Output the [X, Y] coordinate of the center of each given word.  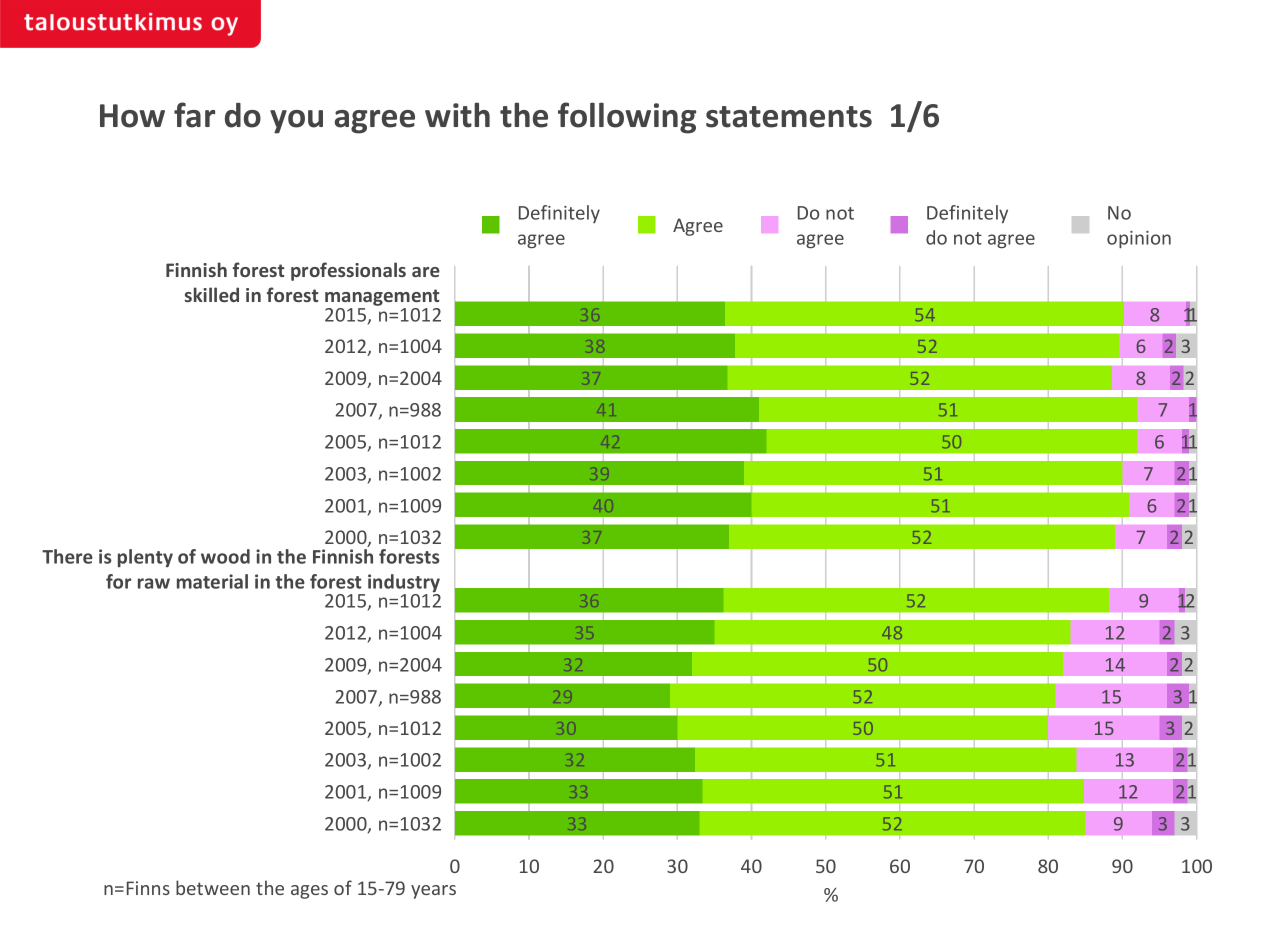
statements [789, 117]
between [213, 887]
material [212, 581]
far [194, 115]
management [382, 297]
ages [309, 892]
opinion [1139, 239]
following [627, 118]
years [433, 892]
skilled [212, 294]
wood [225, 556]
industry [404, 584]
